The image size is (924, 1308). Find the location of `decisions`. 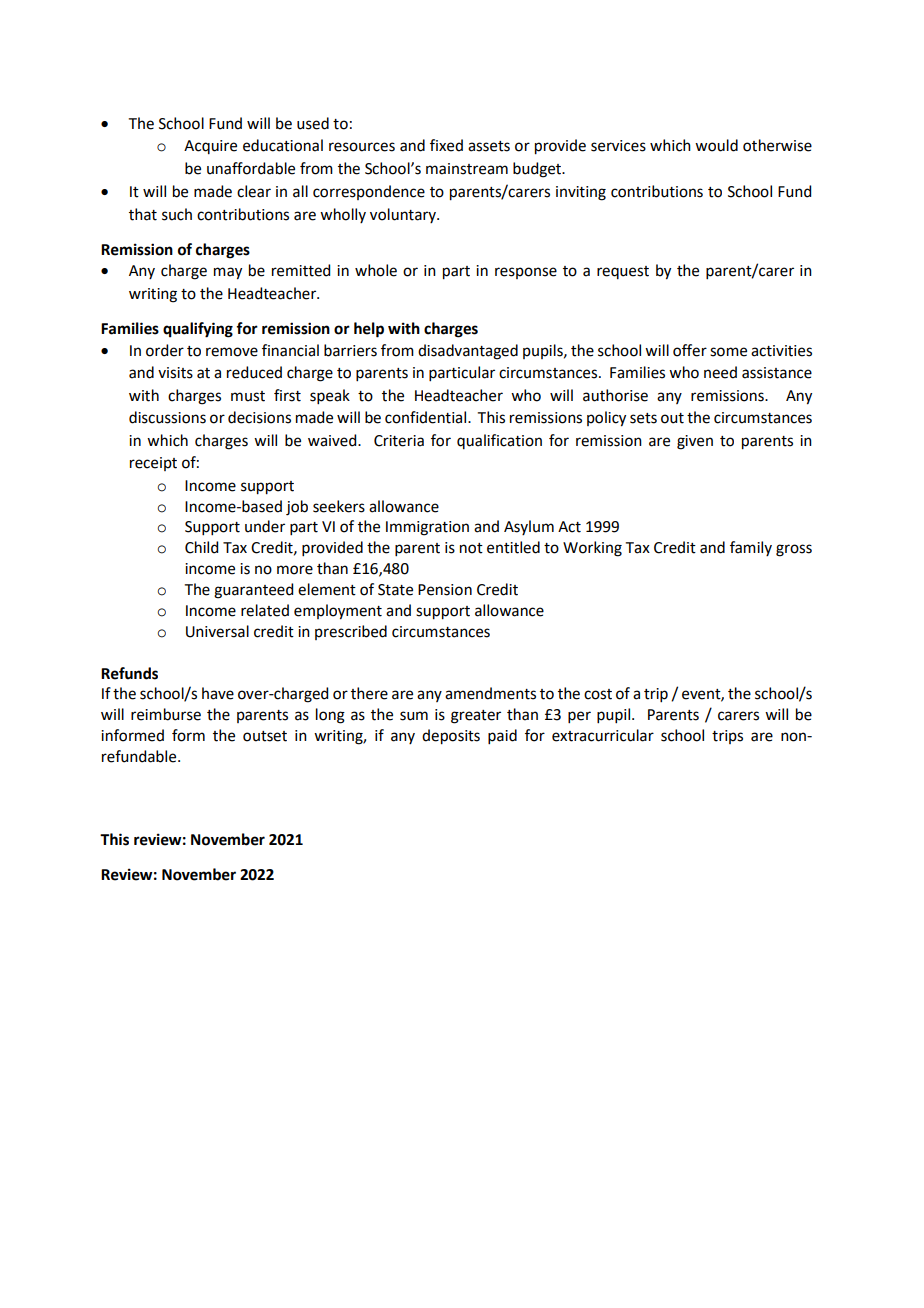

decisions is located at coordinates (259, 417).
